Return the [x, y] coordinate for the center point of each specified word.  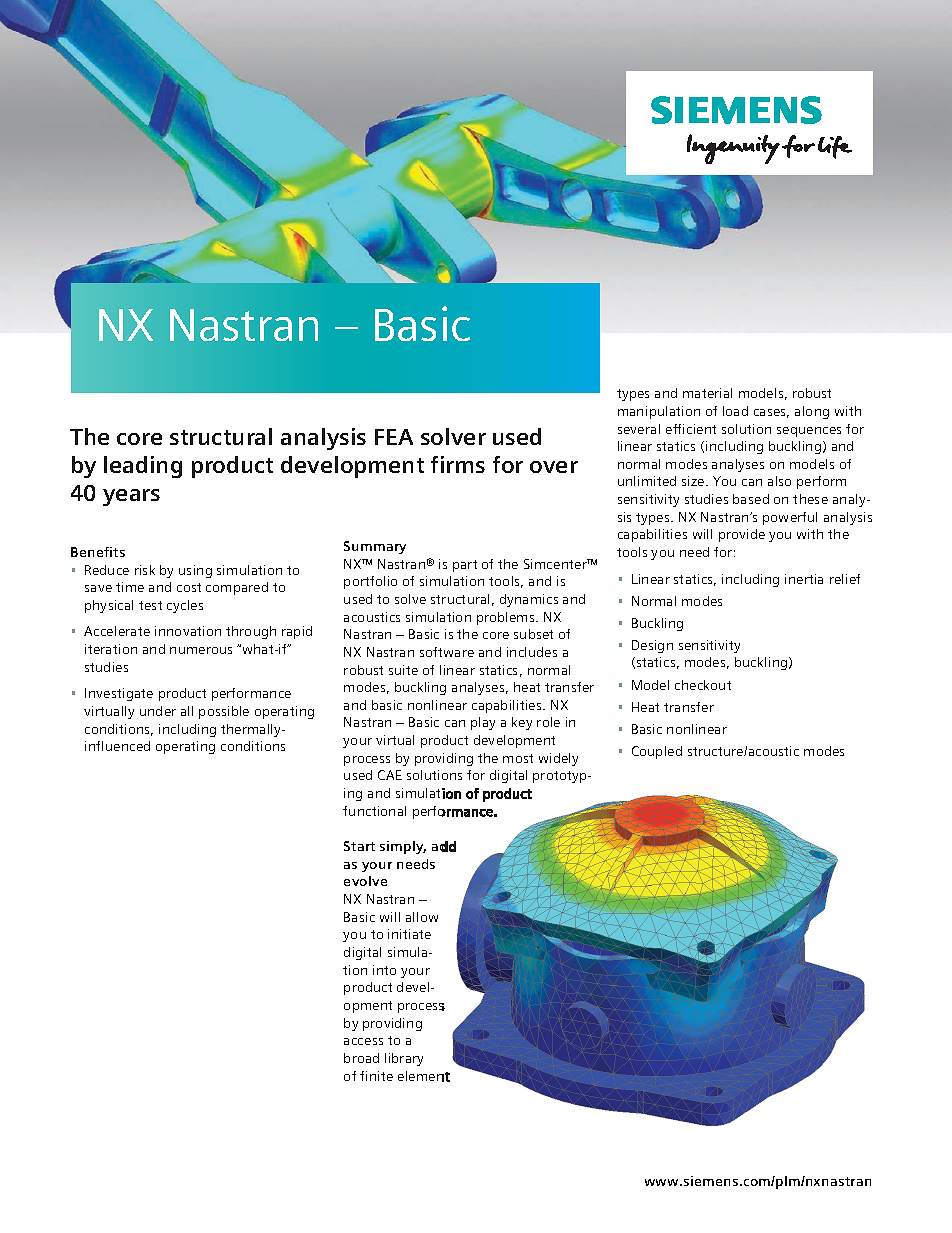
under [158, 711]
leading [143, 467]
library [404, 1059]
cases [771, 413]
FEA [394, 437]
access [363, 1041]
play [483, 723]
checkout [703, 685]
